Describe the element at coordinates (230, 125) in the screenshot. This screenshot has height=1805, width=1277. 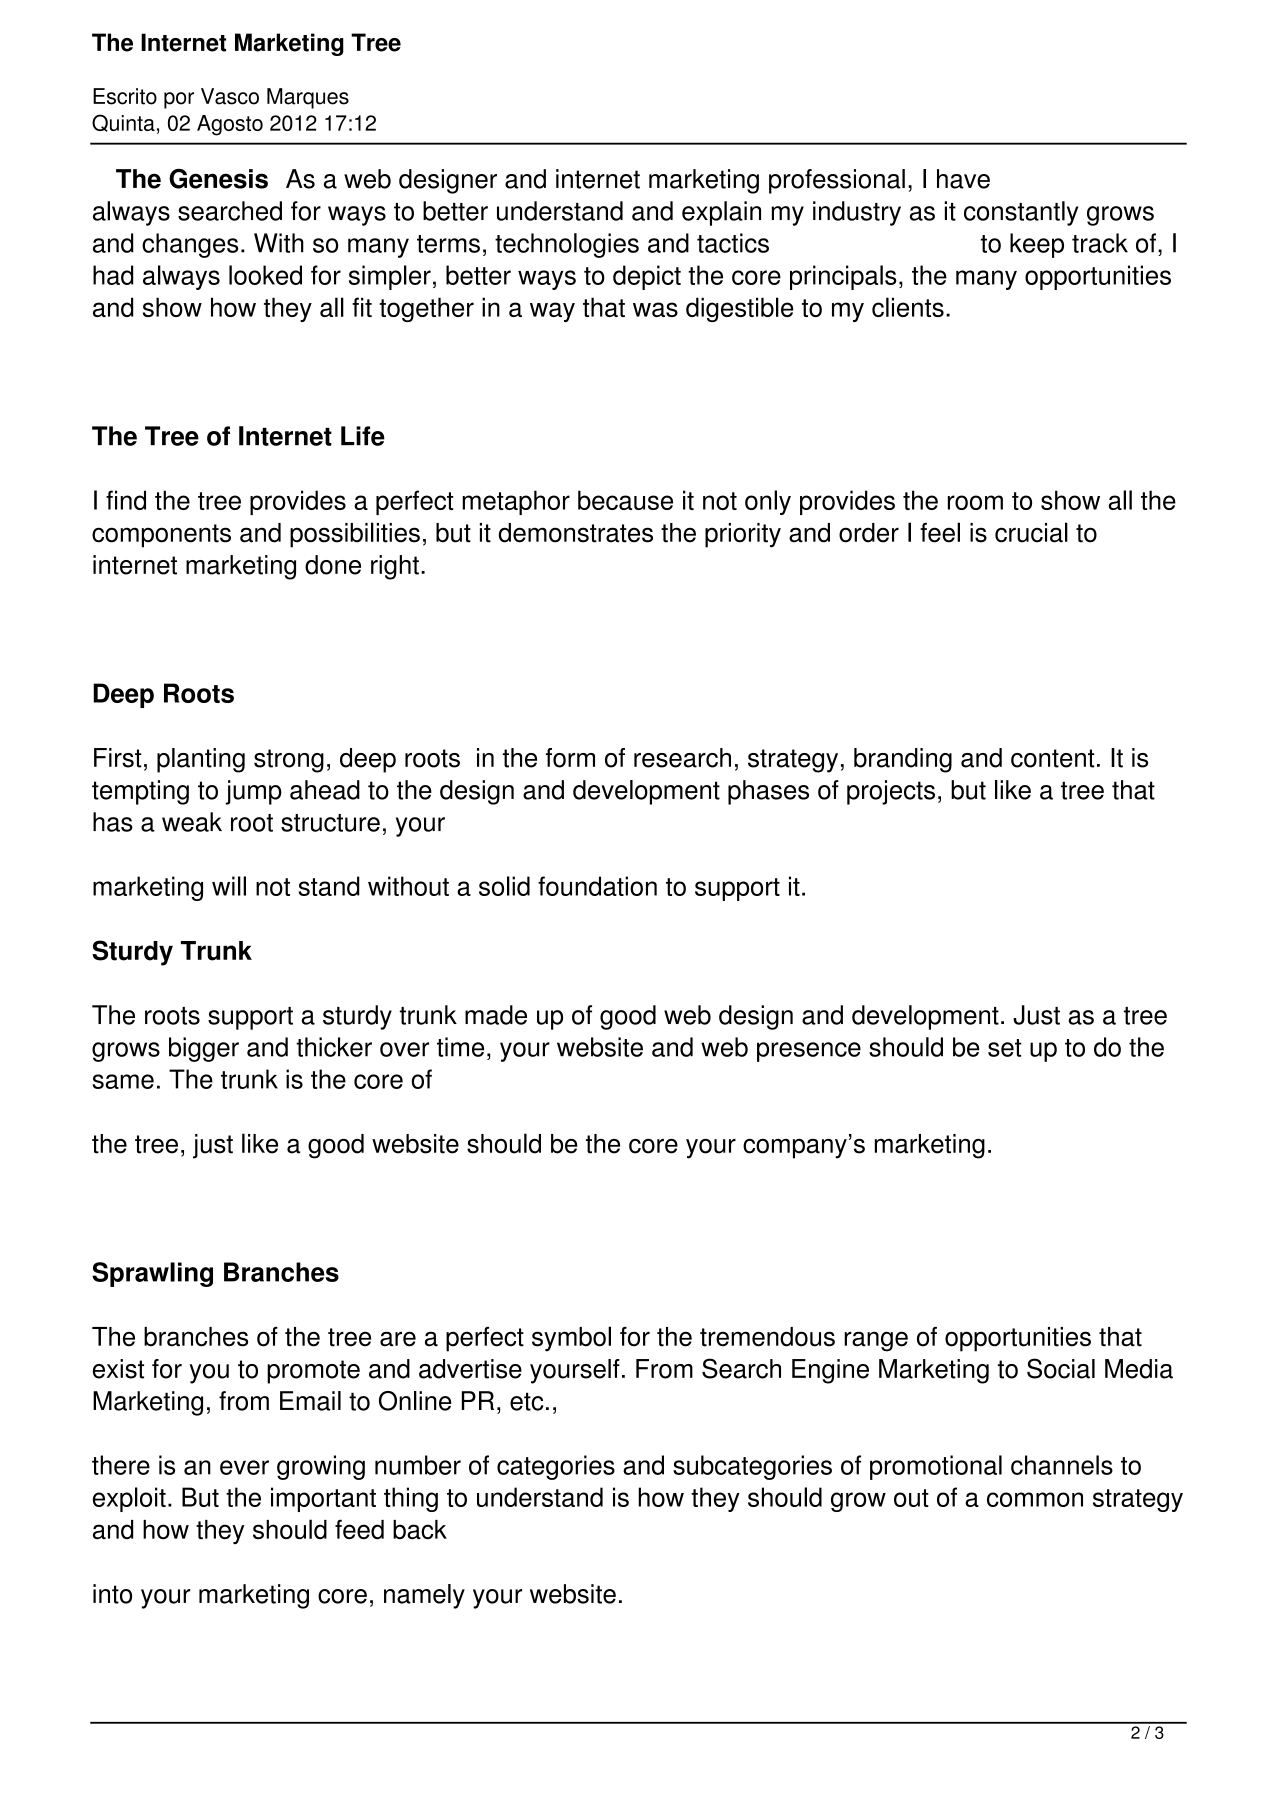
I see `Agosto` at that location.
